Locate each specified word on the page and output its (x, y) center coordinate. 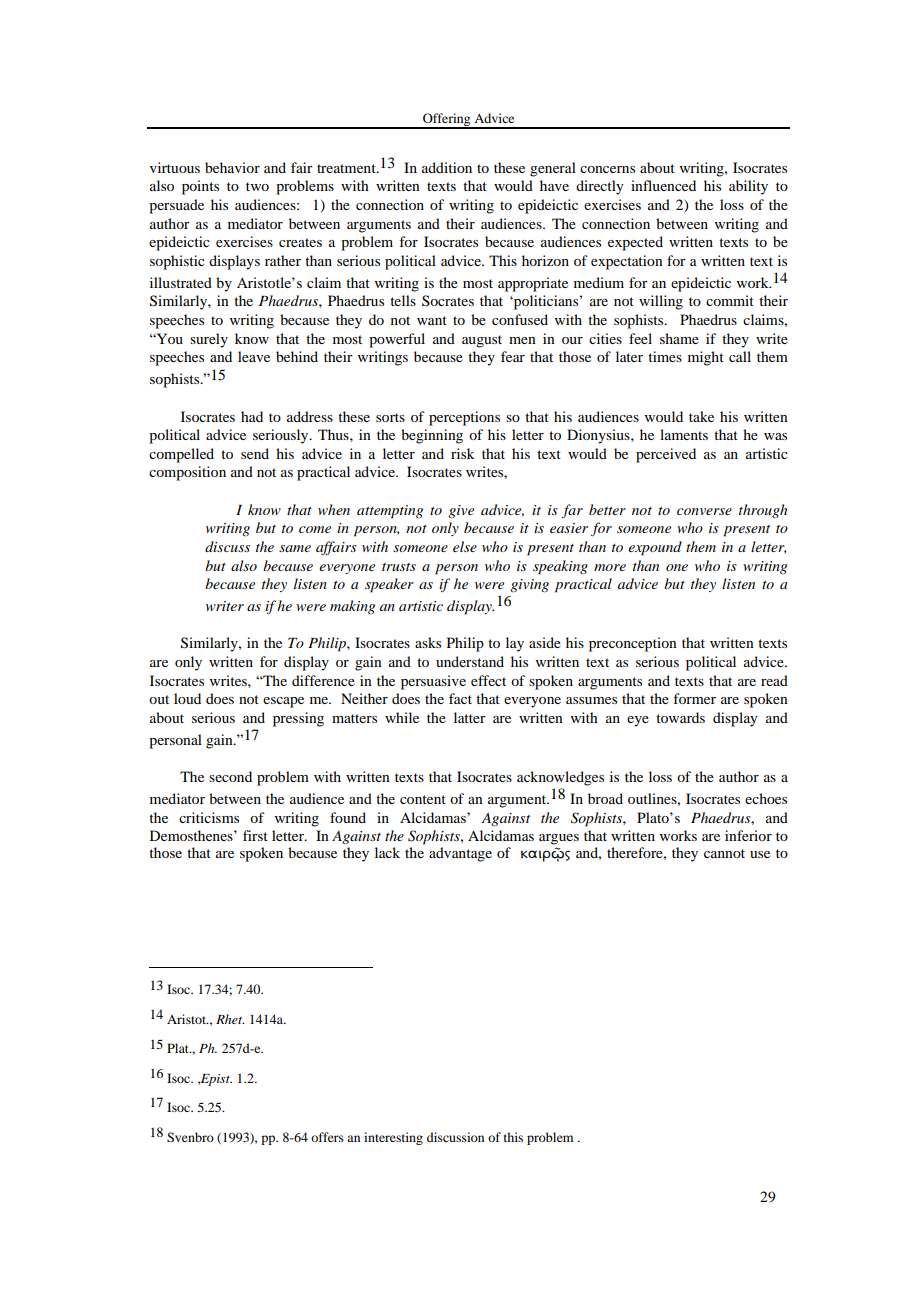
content (423, 799)
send (255, 453)
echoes (766, 798)
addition (447, 167)
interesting (393, 1138)
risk (462, 453)
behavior (232, 167)
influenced (663, 185)
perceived (666, 455)
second (230, 776)
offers (327, 1137)
